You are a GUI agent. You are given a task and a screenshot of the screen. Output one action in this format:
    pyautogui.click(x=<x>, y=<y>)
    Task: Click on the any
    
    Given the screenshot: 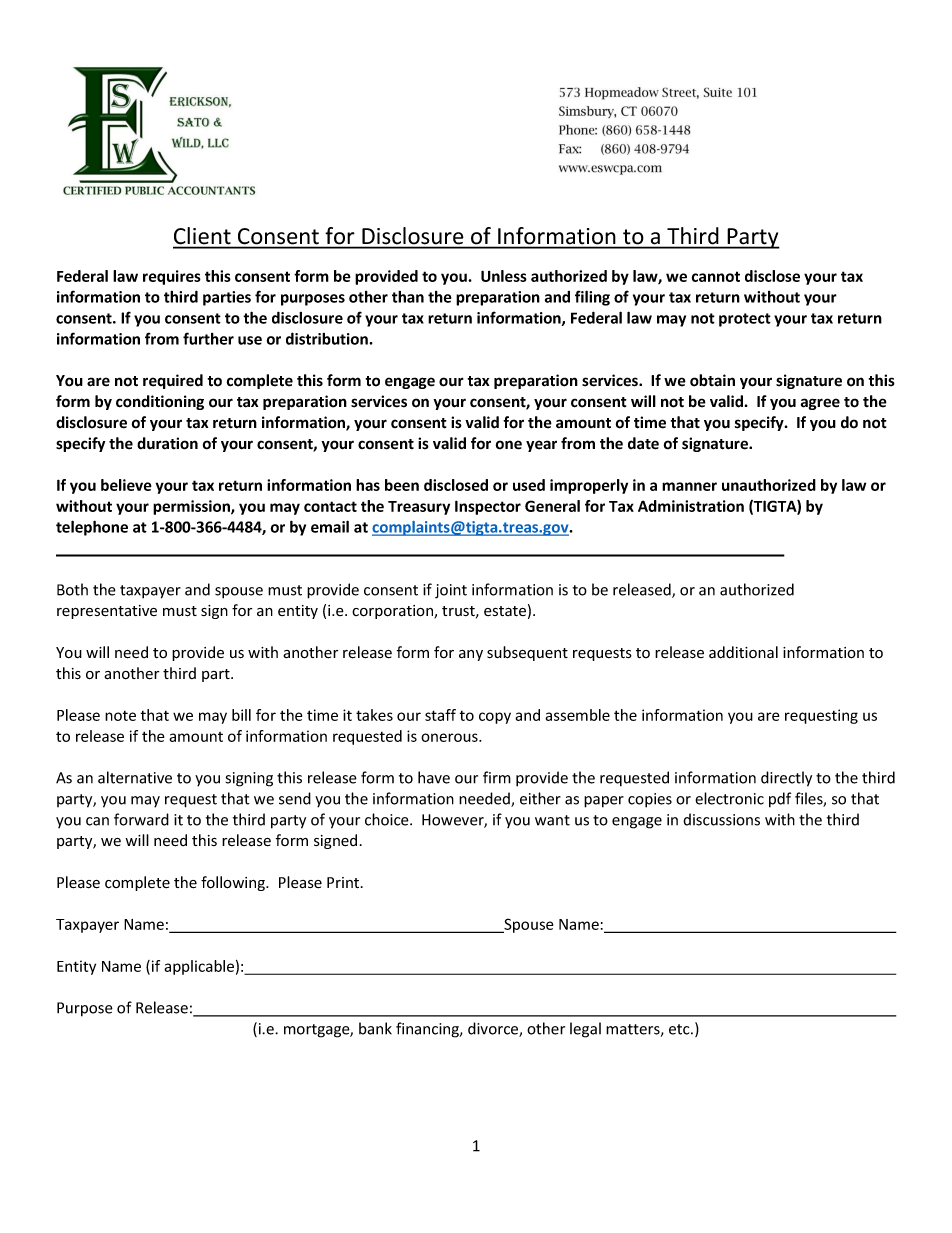 What is the action you would take?
    pyautogui.click(x=471, y=655)
